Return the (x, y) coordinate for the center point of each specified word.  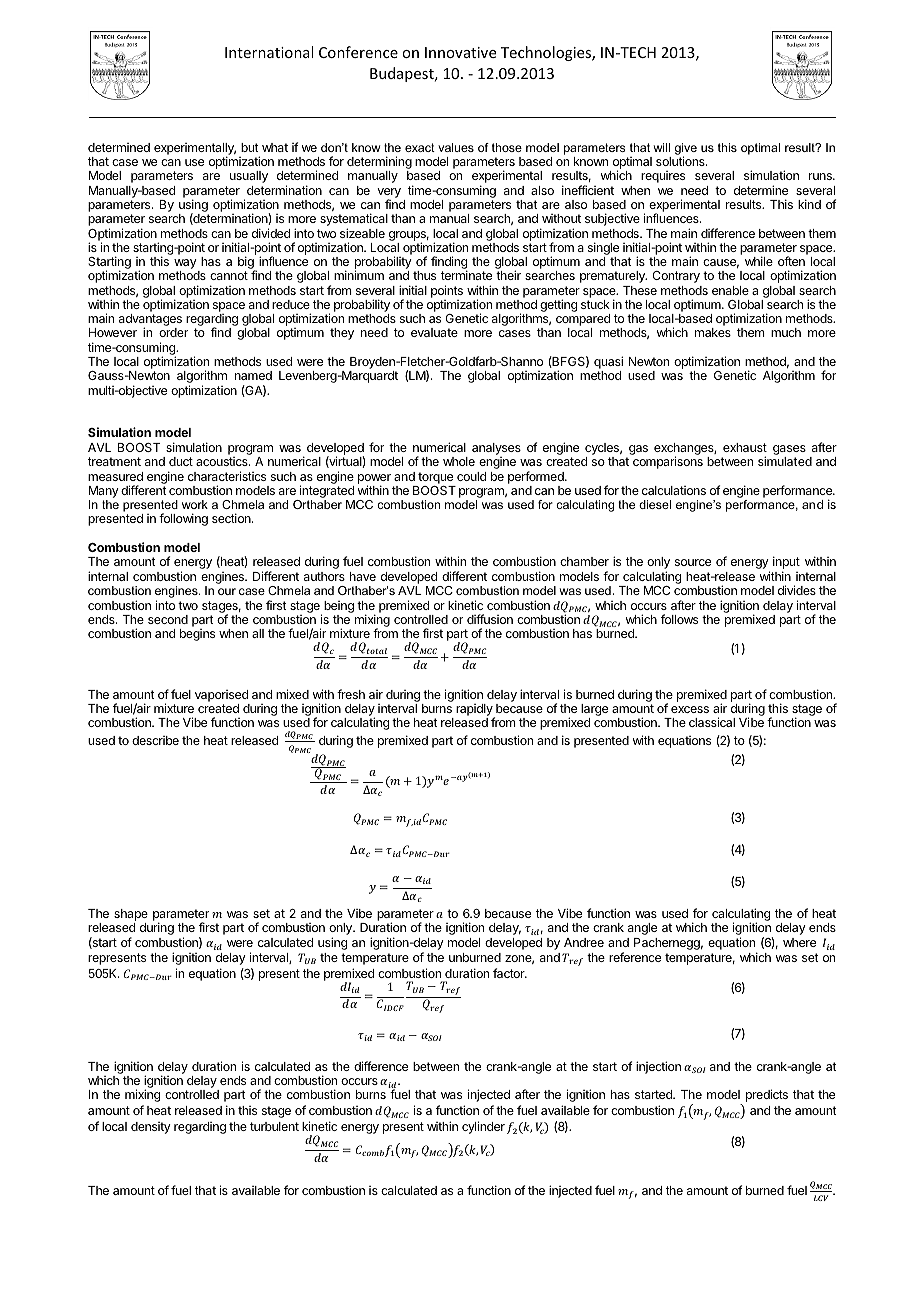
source (693, 562)
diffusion (490, 619)
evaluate (434, 332)
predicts (767, 1095)
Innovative (460, 52)
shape (131, 915)
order (173, 332)
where (799, 942)
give (686, 150)
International (269, 52)
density (151, 1128)
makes (713, 332)
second (168, 619)
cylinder (483, 1127)
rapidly (475, 711)
